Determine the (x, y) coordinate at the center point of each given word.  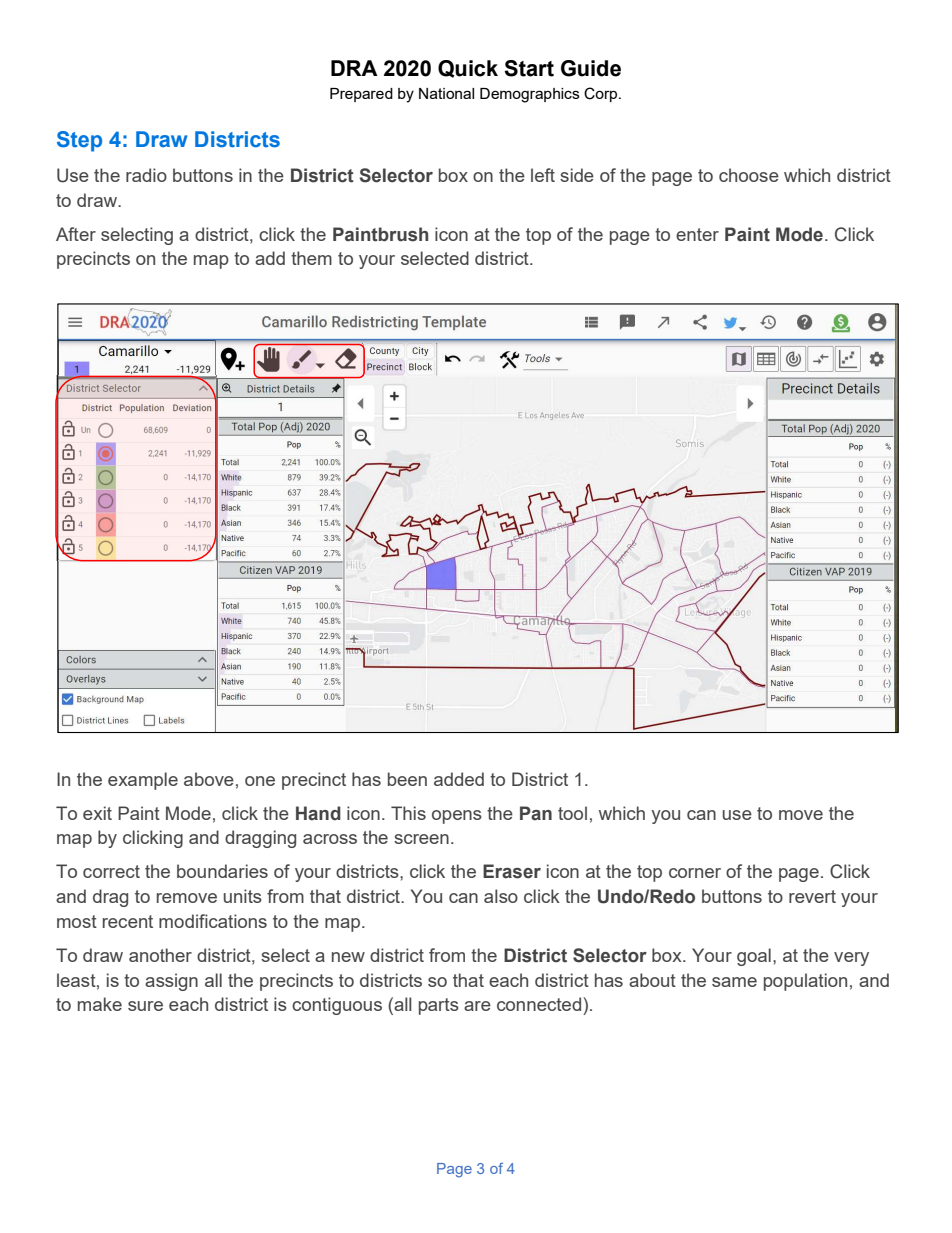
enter (697, 234)
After (76, 234)
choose (749, 175)
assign (171, 982)
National (446, 93)
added (459, 779)
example (143, 781)
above (209, 779)
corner (695, 873)
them (311, 258)
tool (572, 813)
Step (79, 141)
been (407, 779)
